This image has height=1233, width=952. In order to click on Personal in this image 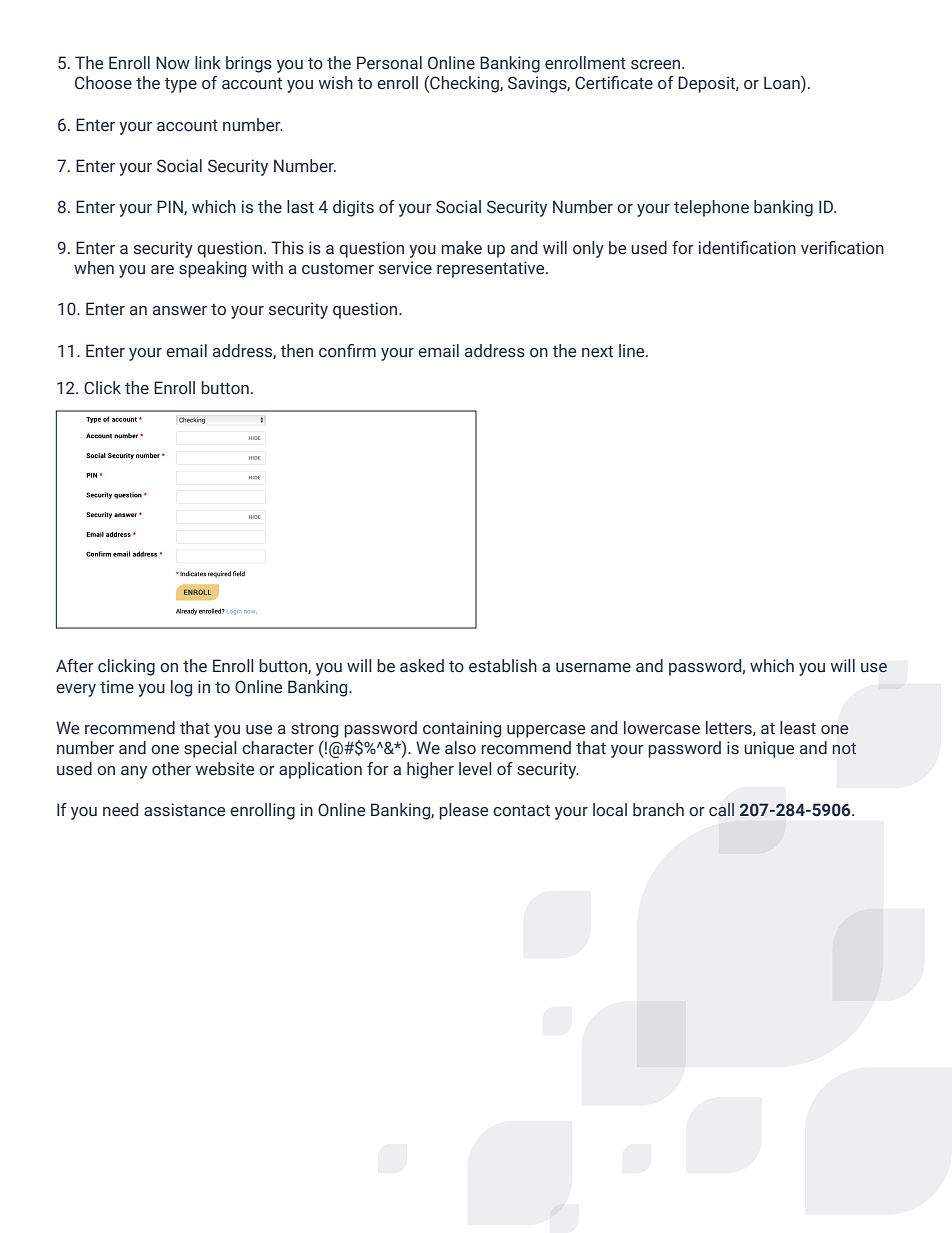, I will do `click(389, 63)`.
